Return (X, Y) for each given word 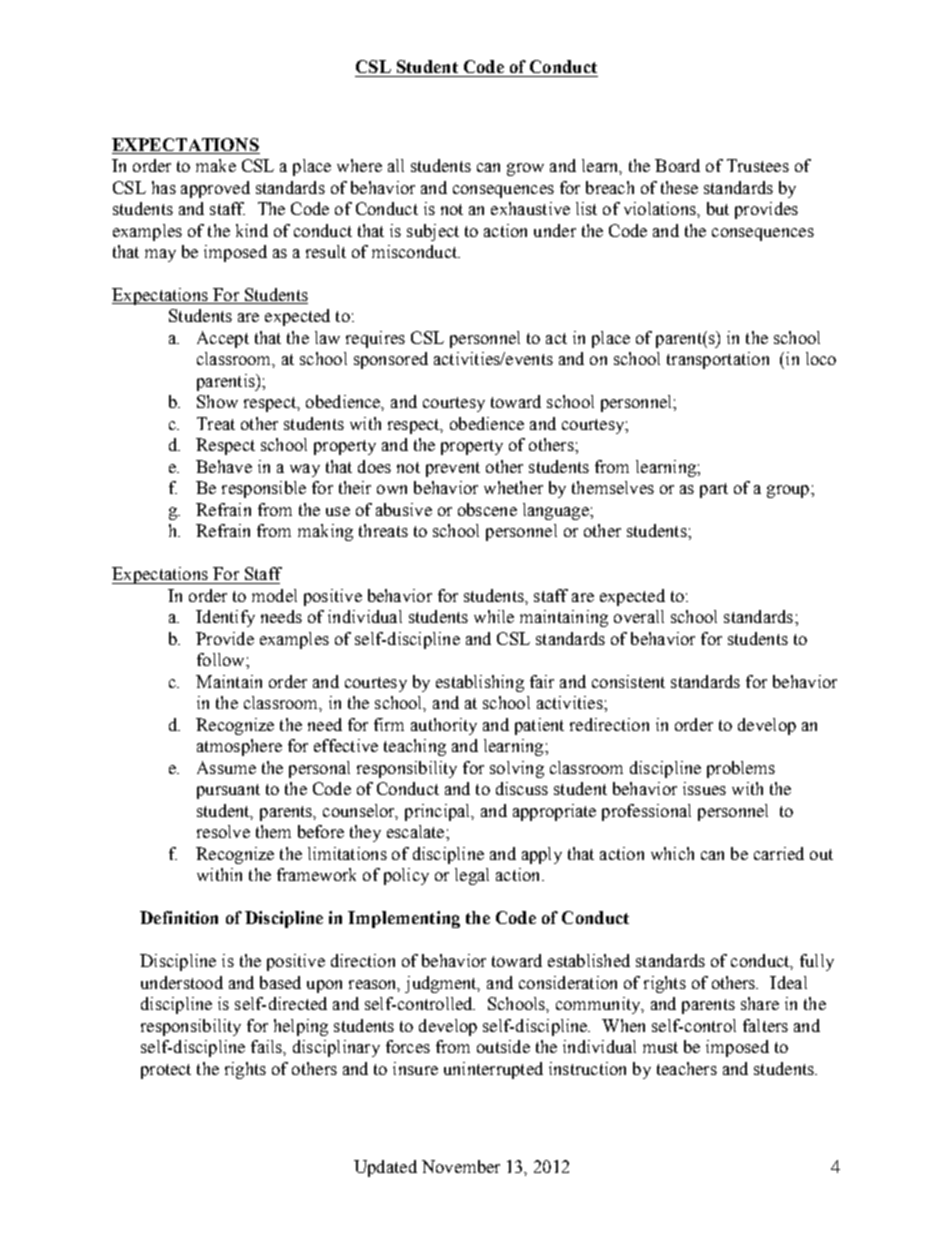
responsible (264, 489)
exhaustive (530, 208)
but (718, 208)
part (714, 490)
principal (439, 812)
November (461, 1166)
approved (215, 189)
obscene (487, 509)
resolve (223, 831)
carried (779, 853)
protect (166, 1071)
